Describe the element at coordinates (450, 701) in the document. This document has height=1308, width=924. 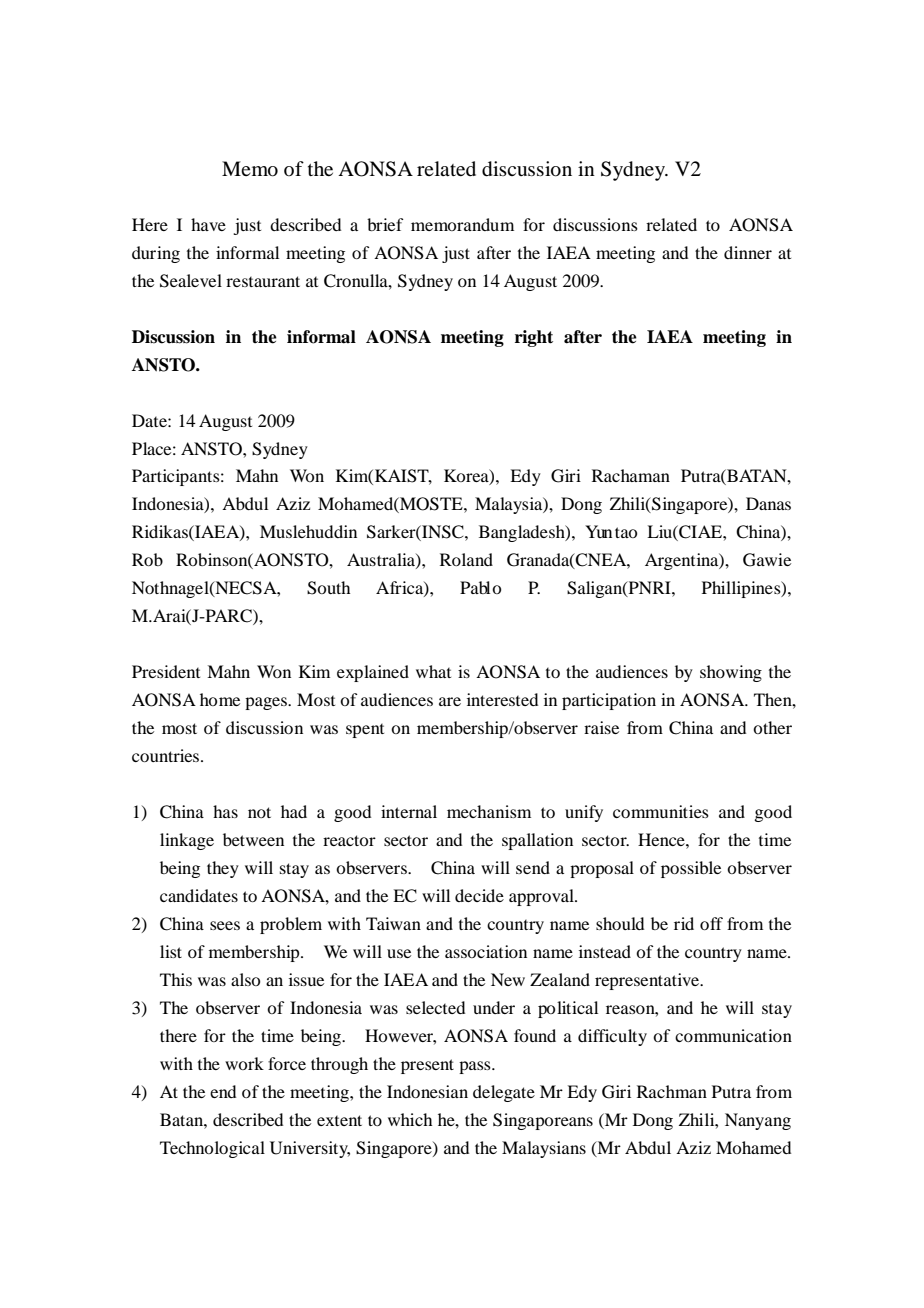
I see `are` at that location.
